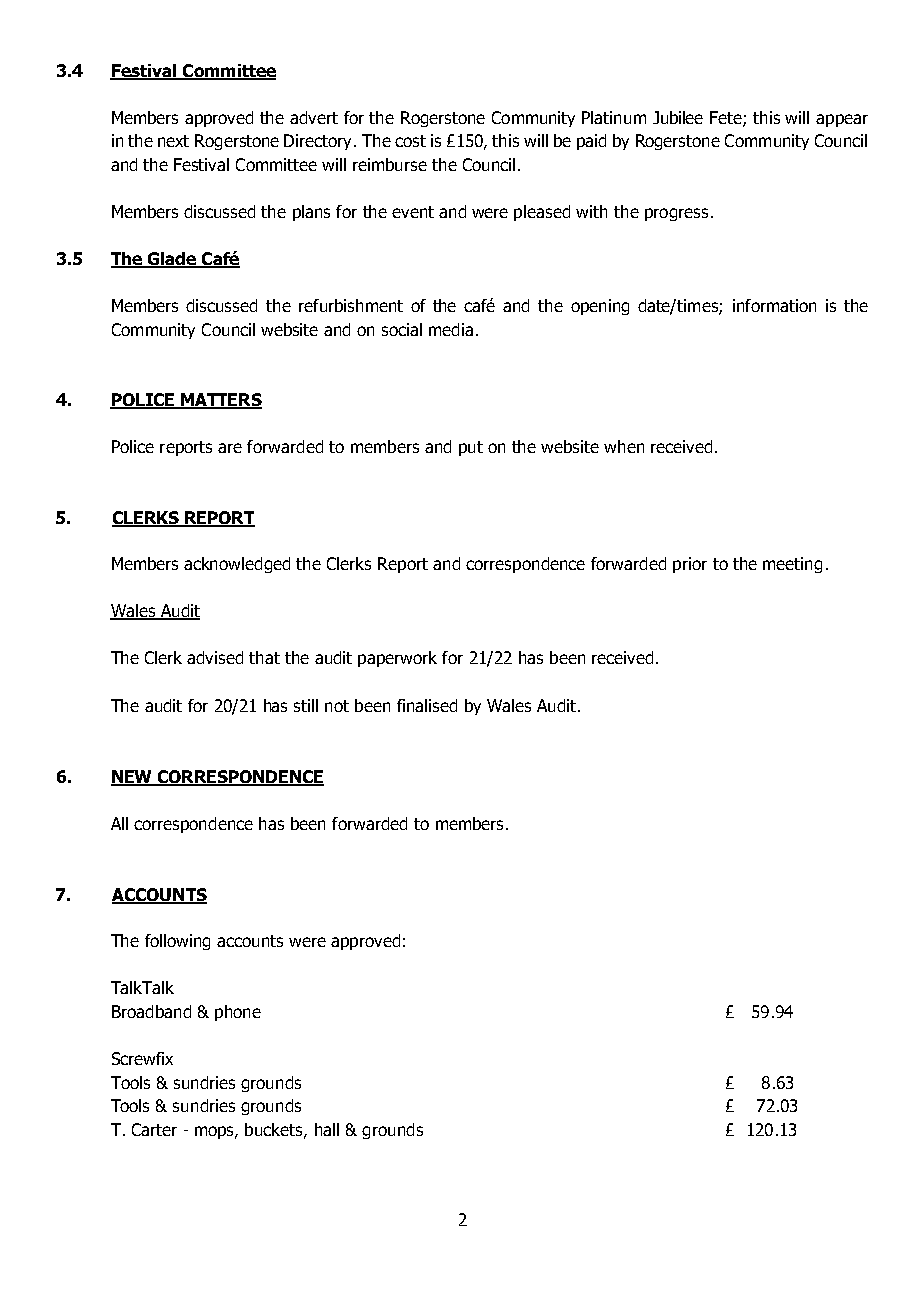 This screenshot has height=1308, width=924. Describe the element at coordinates (690, 565) in the screenshot. I see `prior` at that location.
